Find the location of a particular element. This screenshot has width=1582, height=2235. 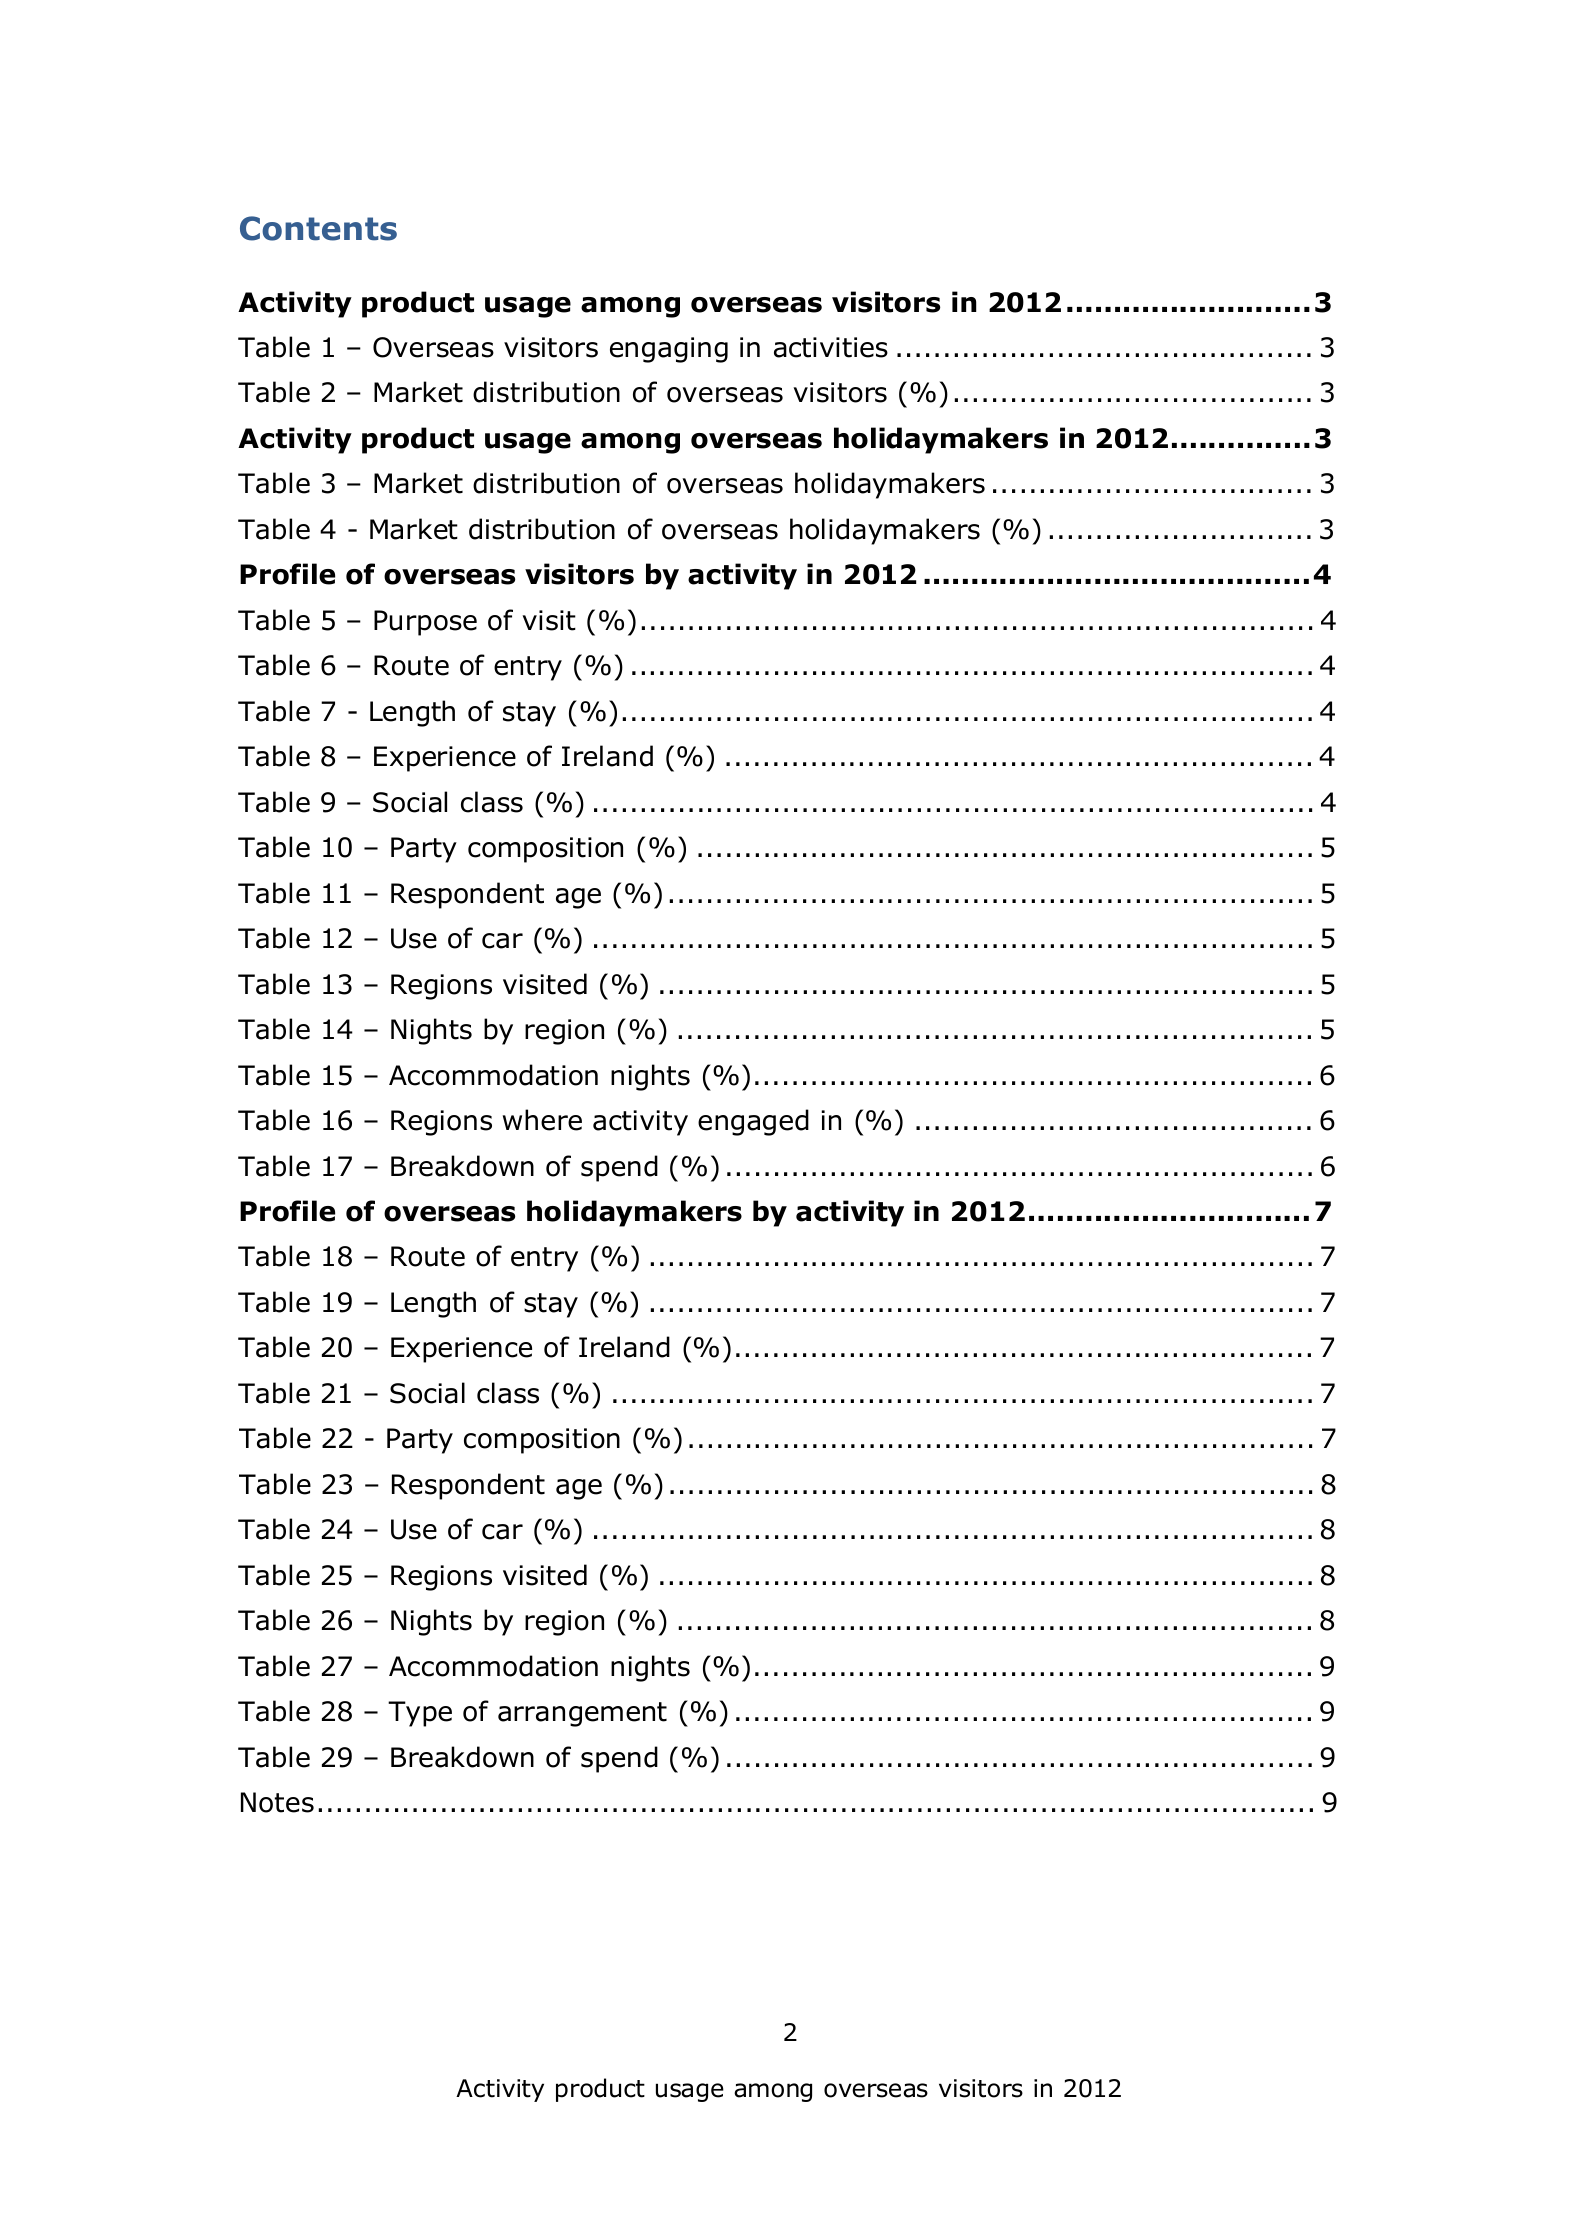

arrangement is located at coordinates (582, 1714).
